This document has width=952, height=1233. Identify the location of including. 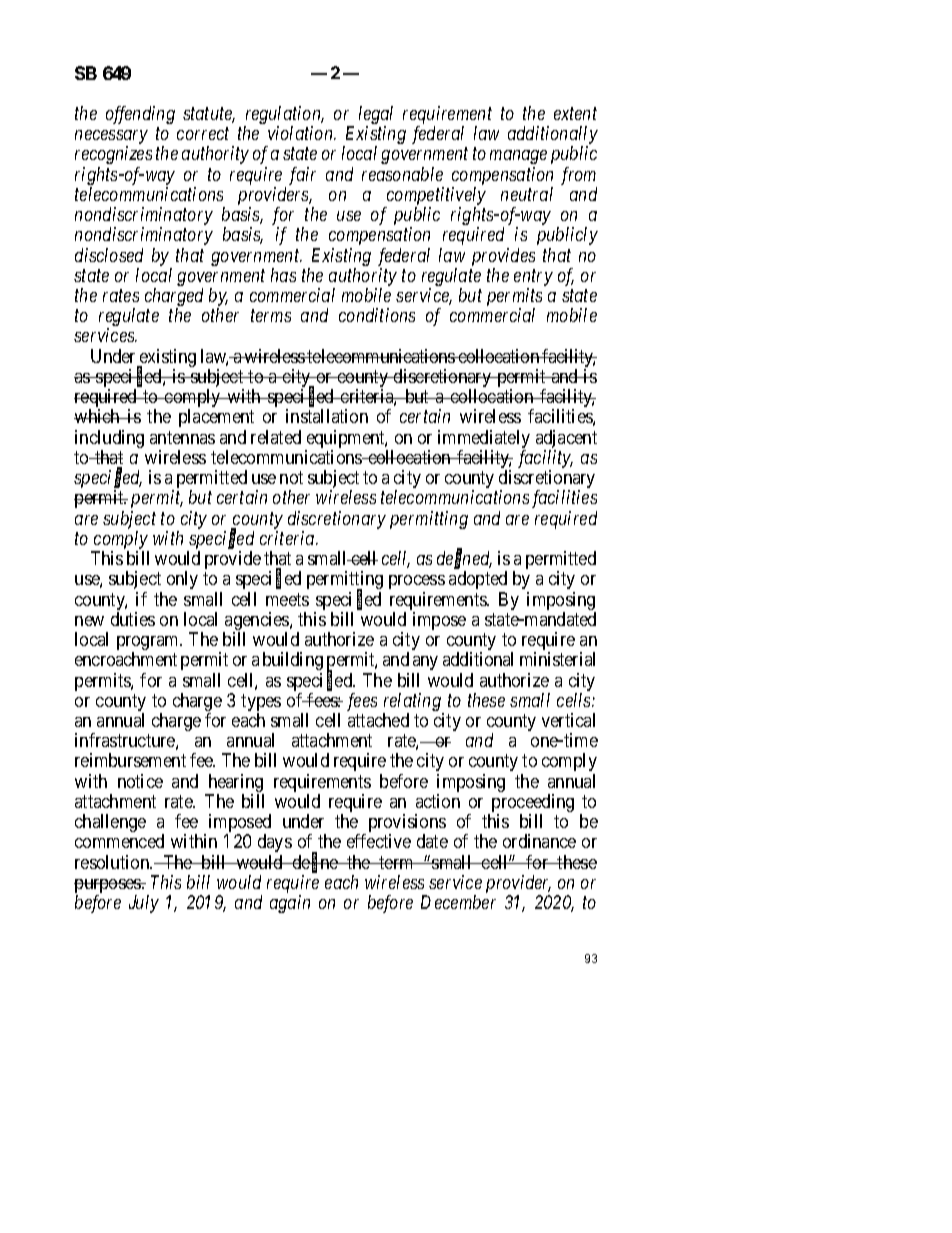
(109, 440).
